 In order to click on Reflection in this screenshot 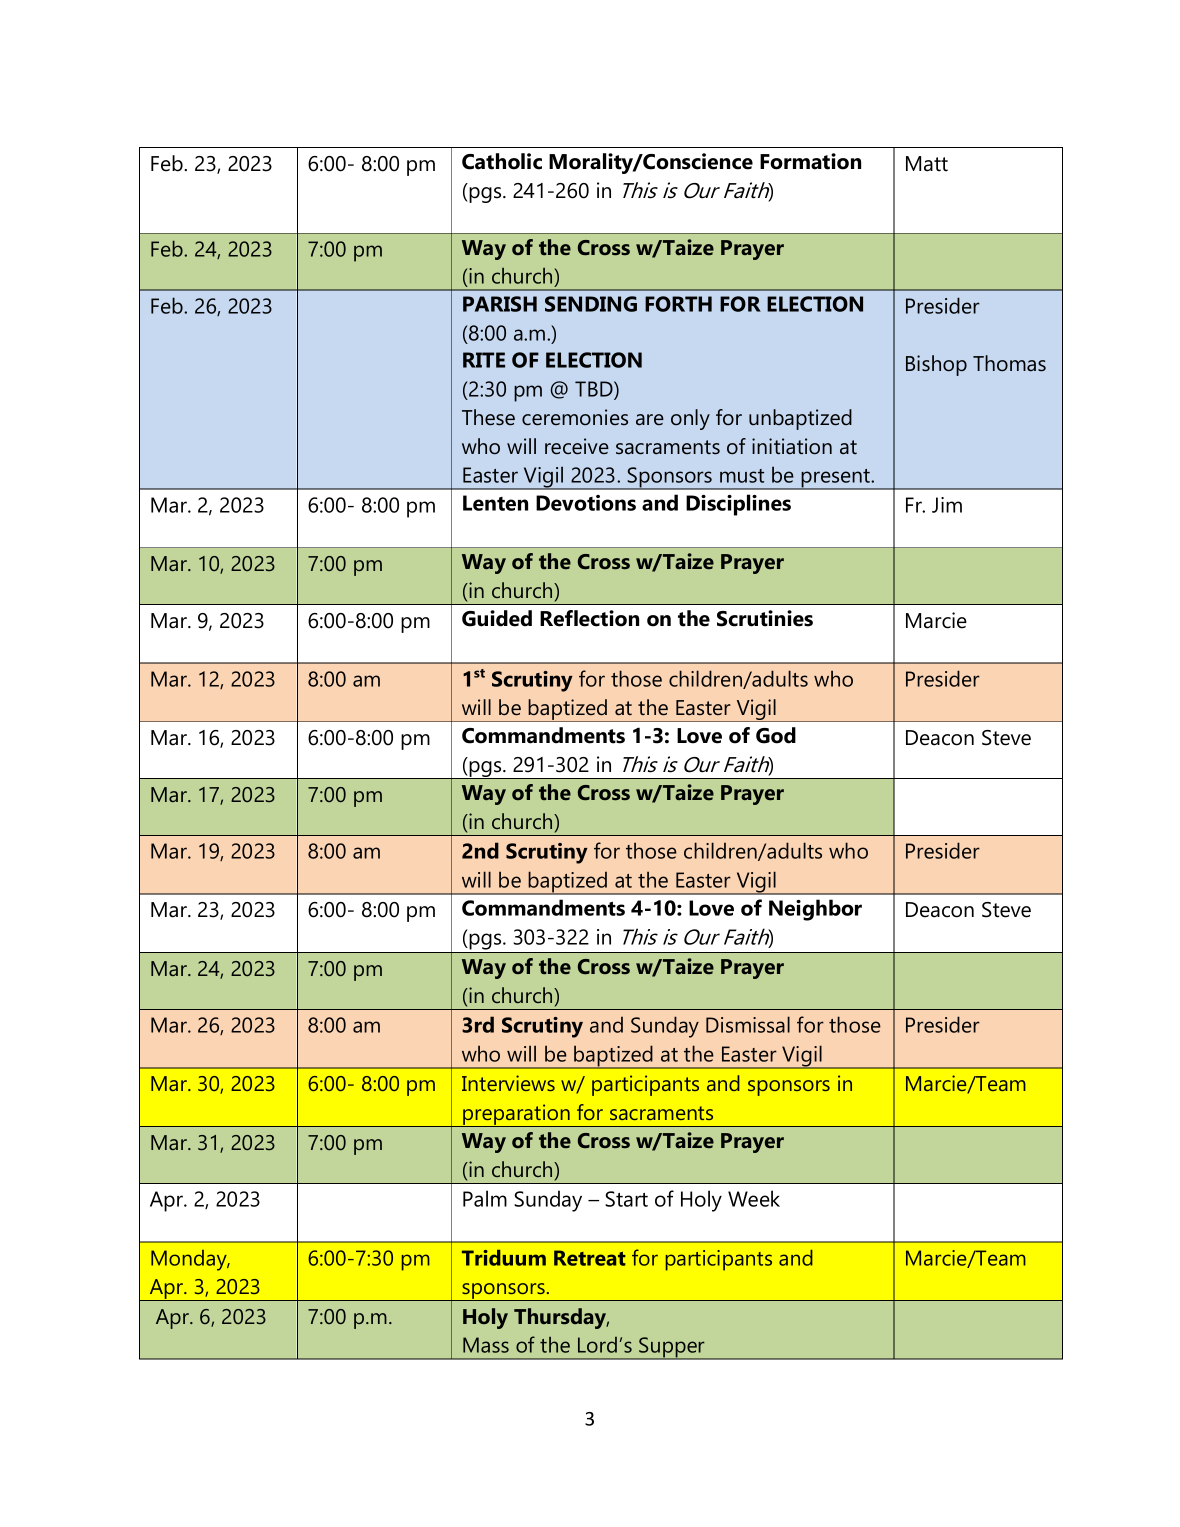, I will do `click(589, 618)`.
